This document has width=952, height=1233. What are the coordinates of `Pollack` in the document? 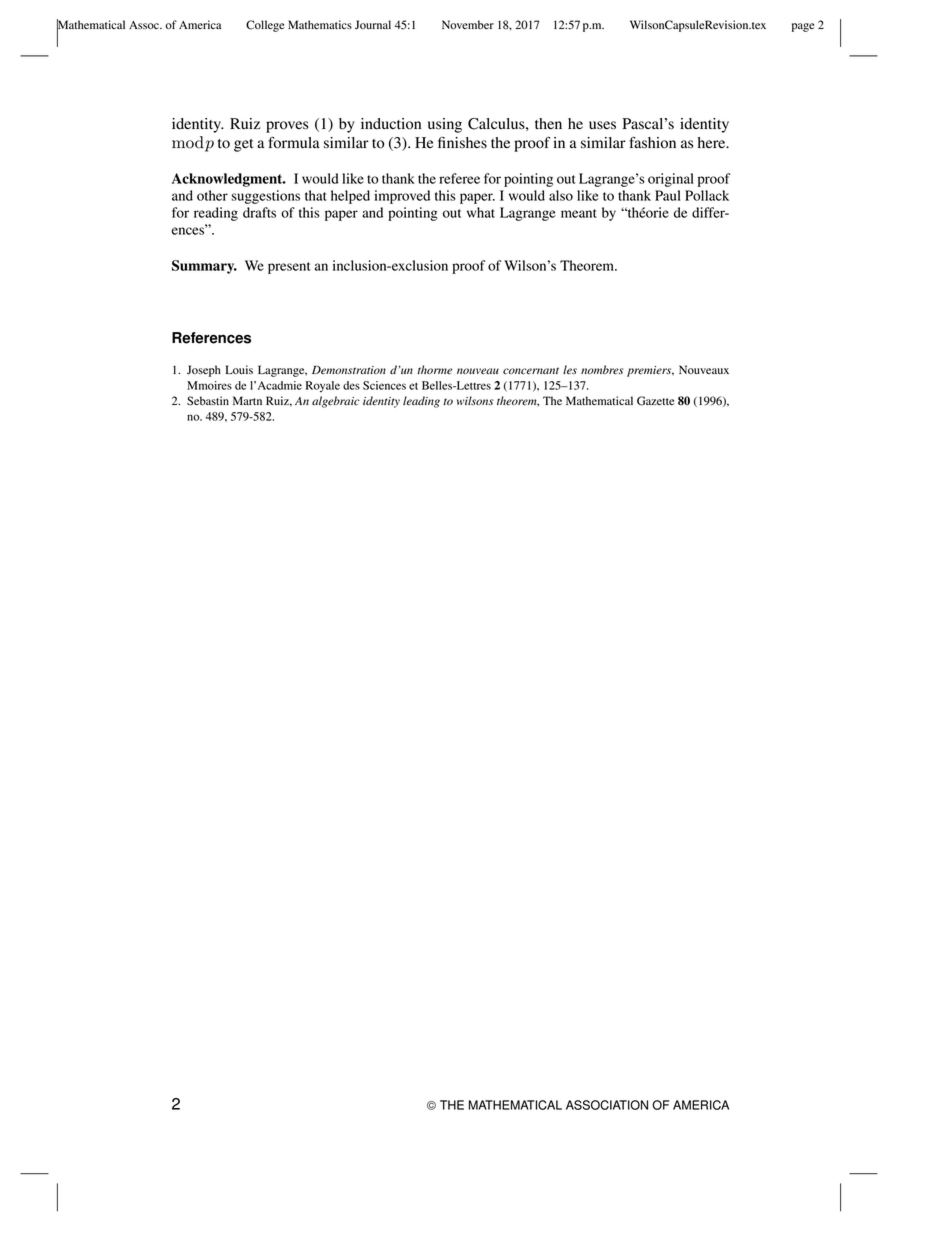 It's located at (707, 195).
